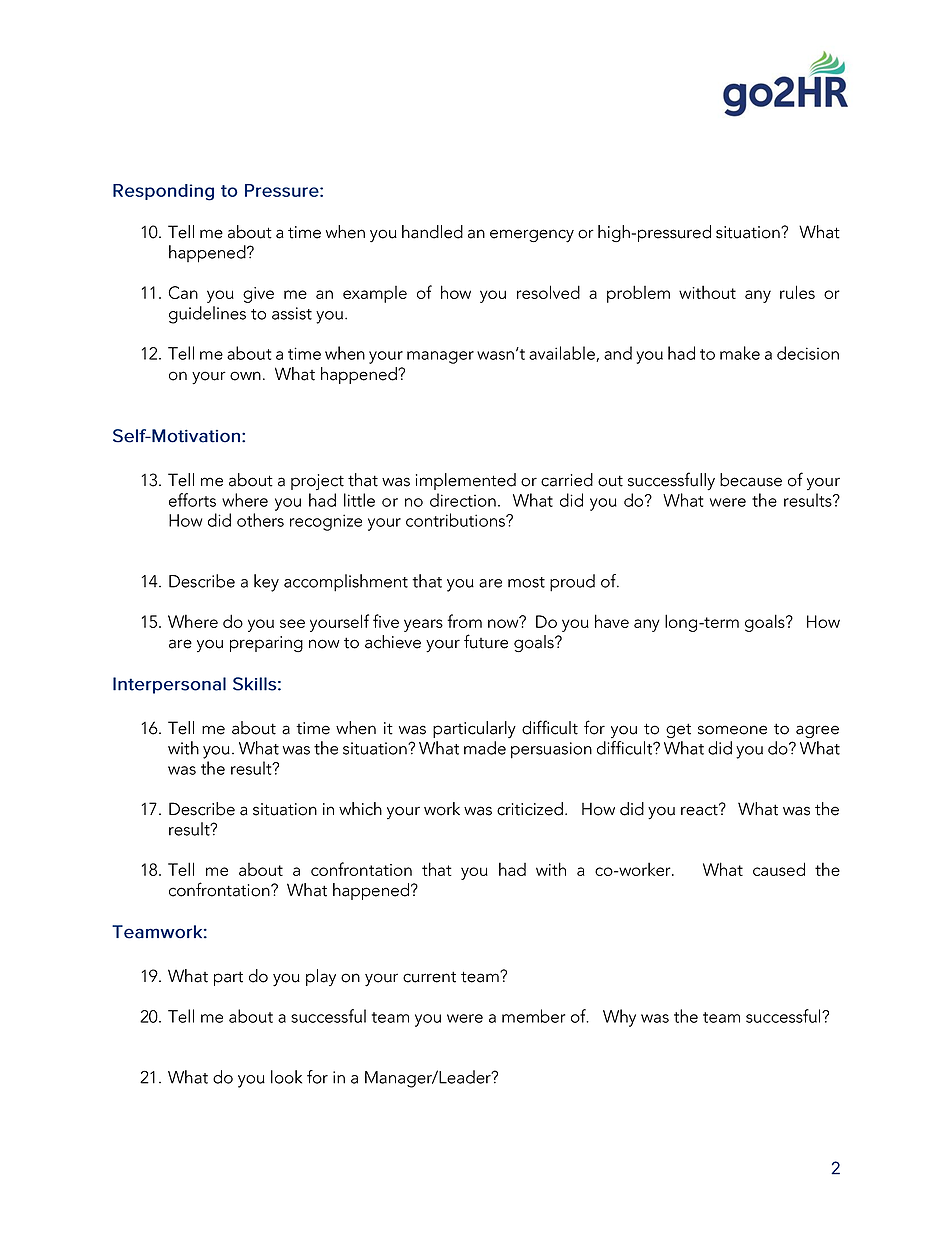 This page has height=1233, width=952. I want to click on give, so click(258, 295).
